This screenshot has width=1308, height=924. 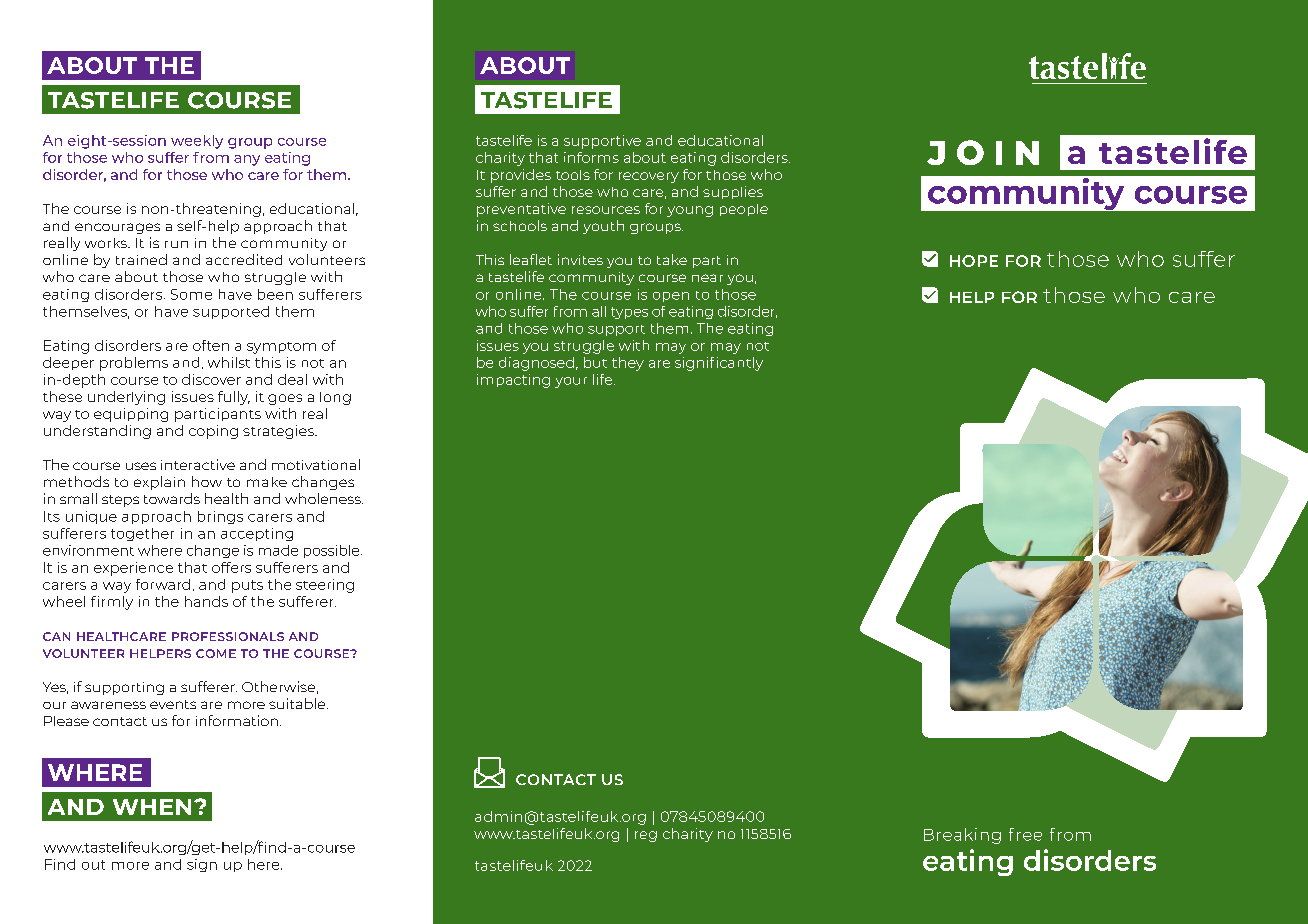 I want to click on your, so click(x=571, y=382).
